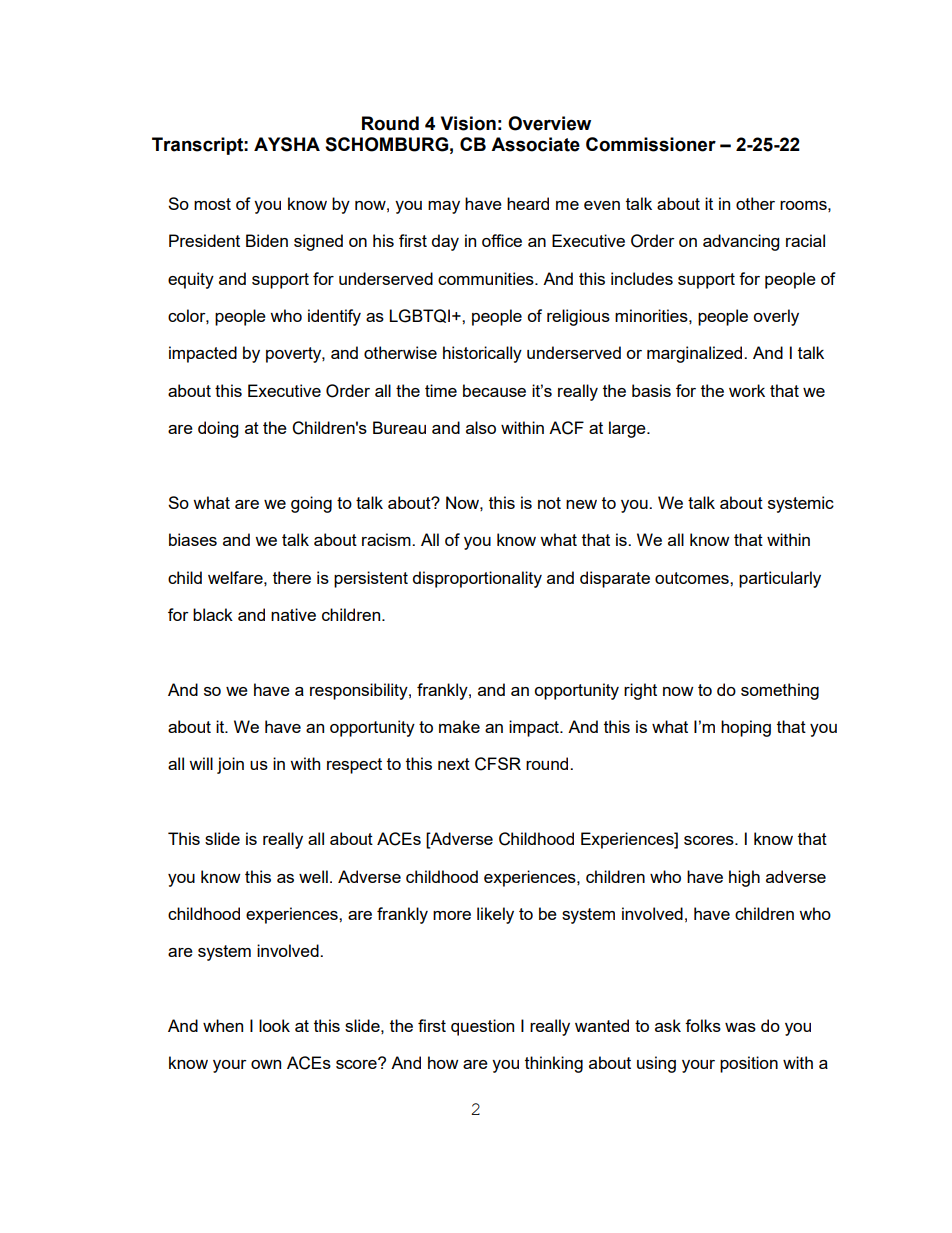 The image size is (952, 1233). I want to click on outcomes, so click(693, 578).
